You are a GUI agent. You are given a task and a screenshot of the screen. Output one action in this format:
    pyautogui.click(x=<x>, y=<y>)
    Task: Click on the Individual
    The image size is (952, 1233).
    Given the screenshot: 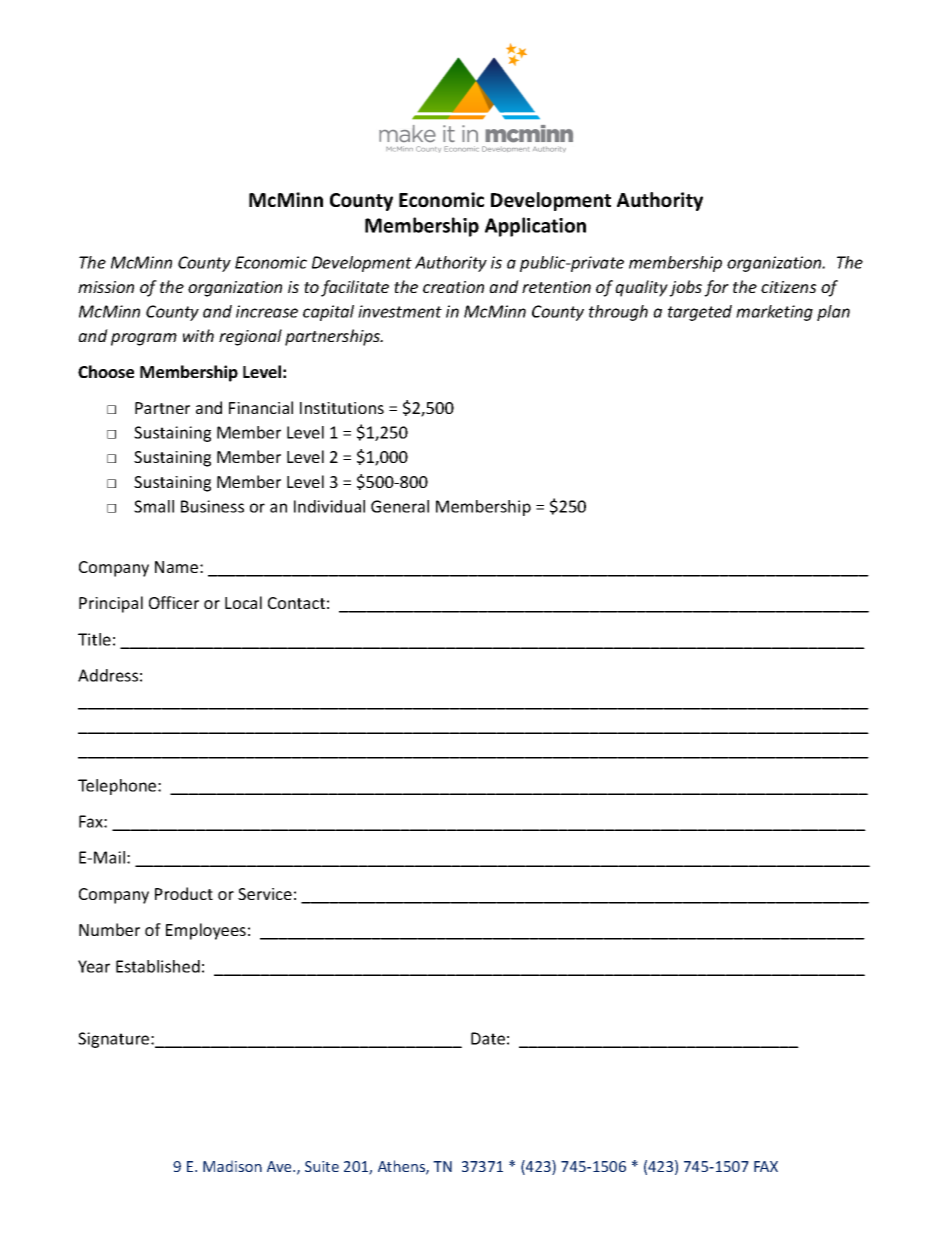 What is the action you would take?
    pyautogui.click(x=329, y=506)
